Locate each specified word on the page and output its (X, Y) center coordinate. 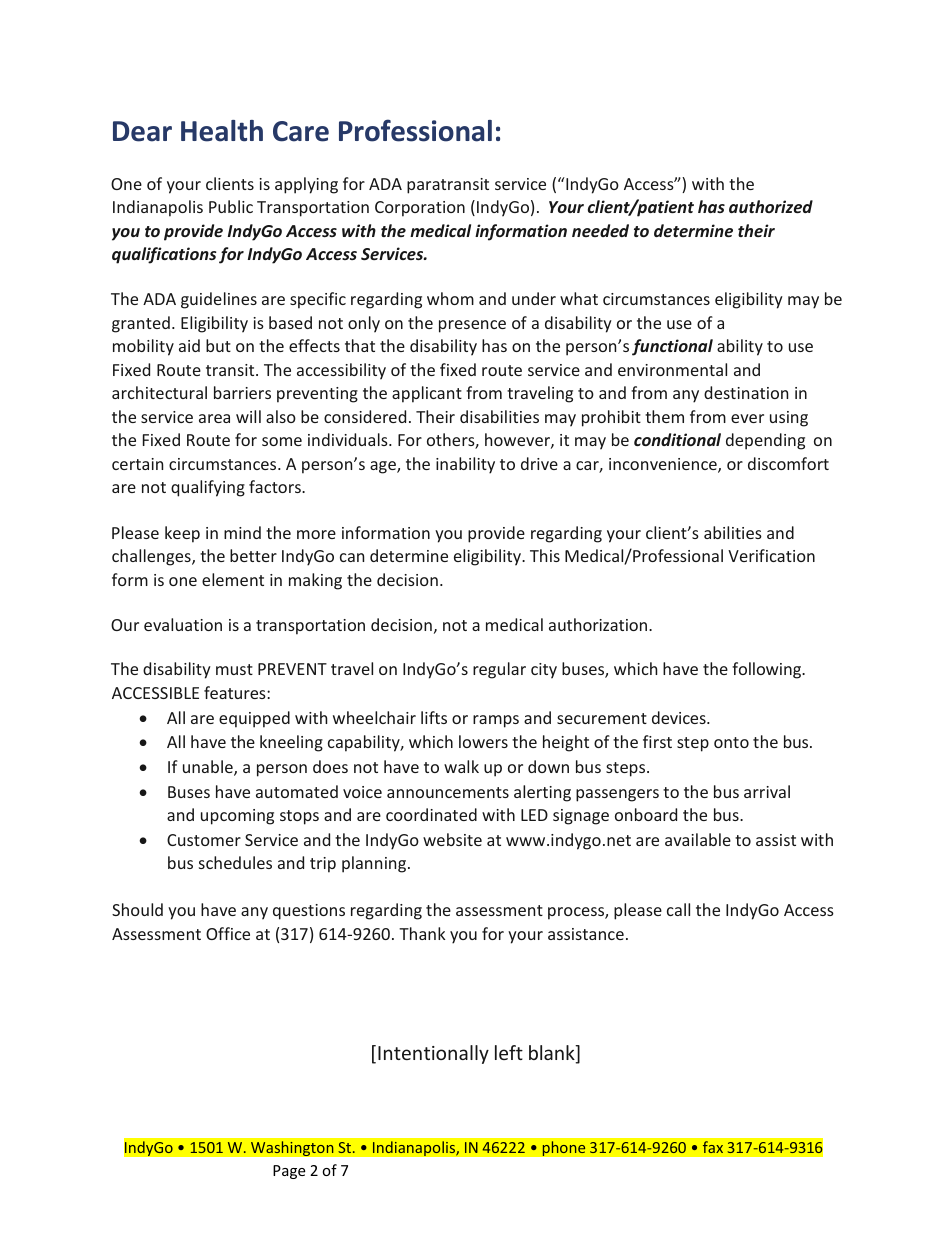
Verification (771, 555)
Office (228, 933)
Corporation (420, 209)
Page (289, 1172)
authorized (771, 206)
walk (461, 766)
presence (472, 326)
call (678, 909)
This (545, 555)
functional (672, 347)
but (218, 345)
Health (222, 131)
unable (209, 768)
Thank (422, 933)
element (233, 579)
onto (731, 742)
